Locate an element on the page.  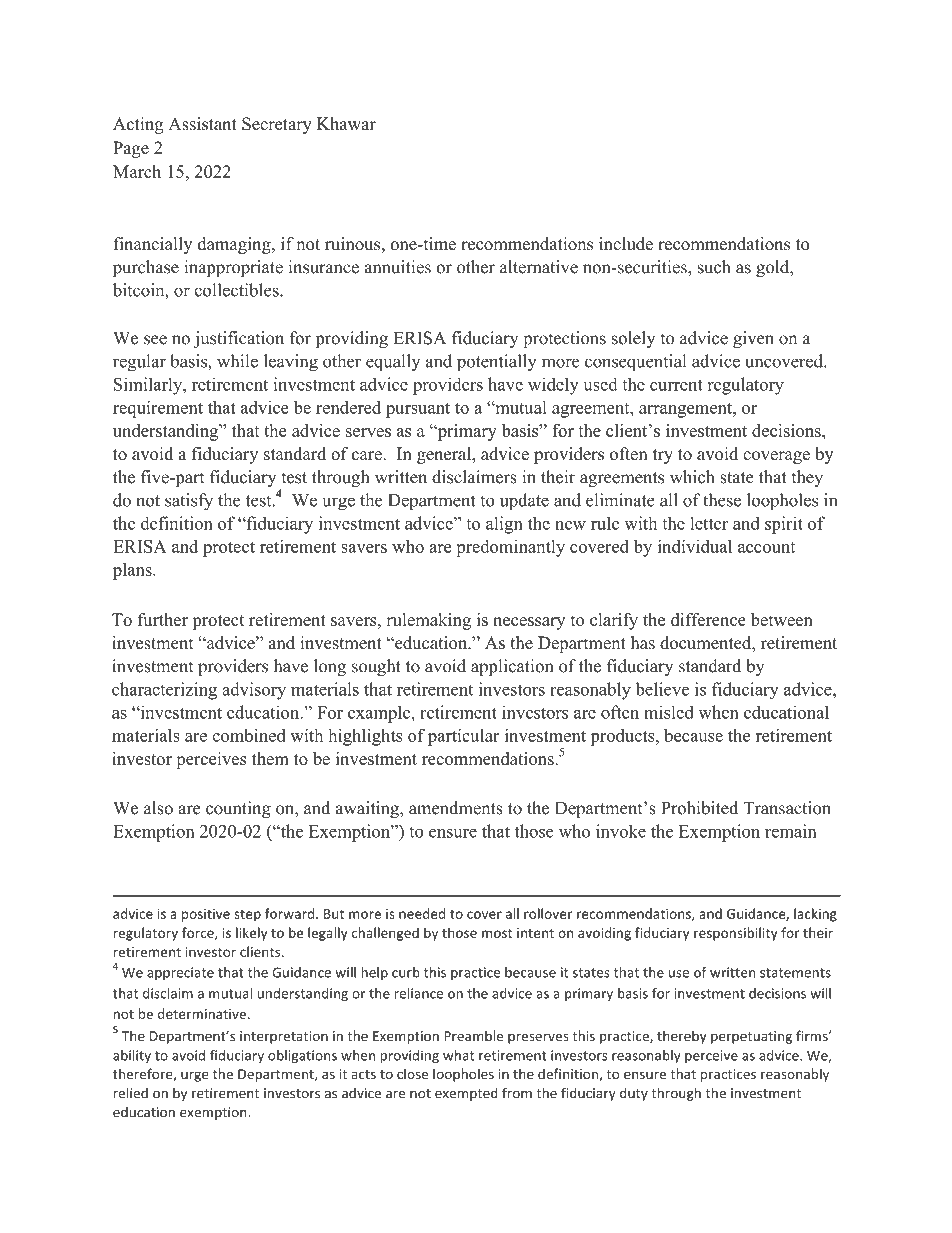
while is located at coordinates (237, 361).
